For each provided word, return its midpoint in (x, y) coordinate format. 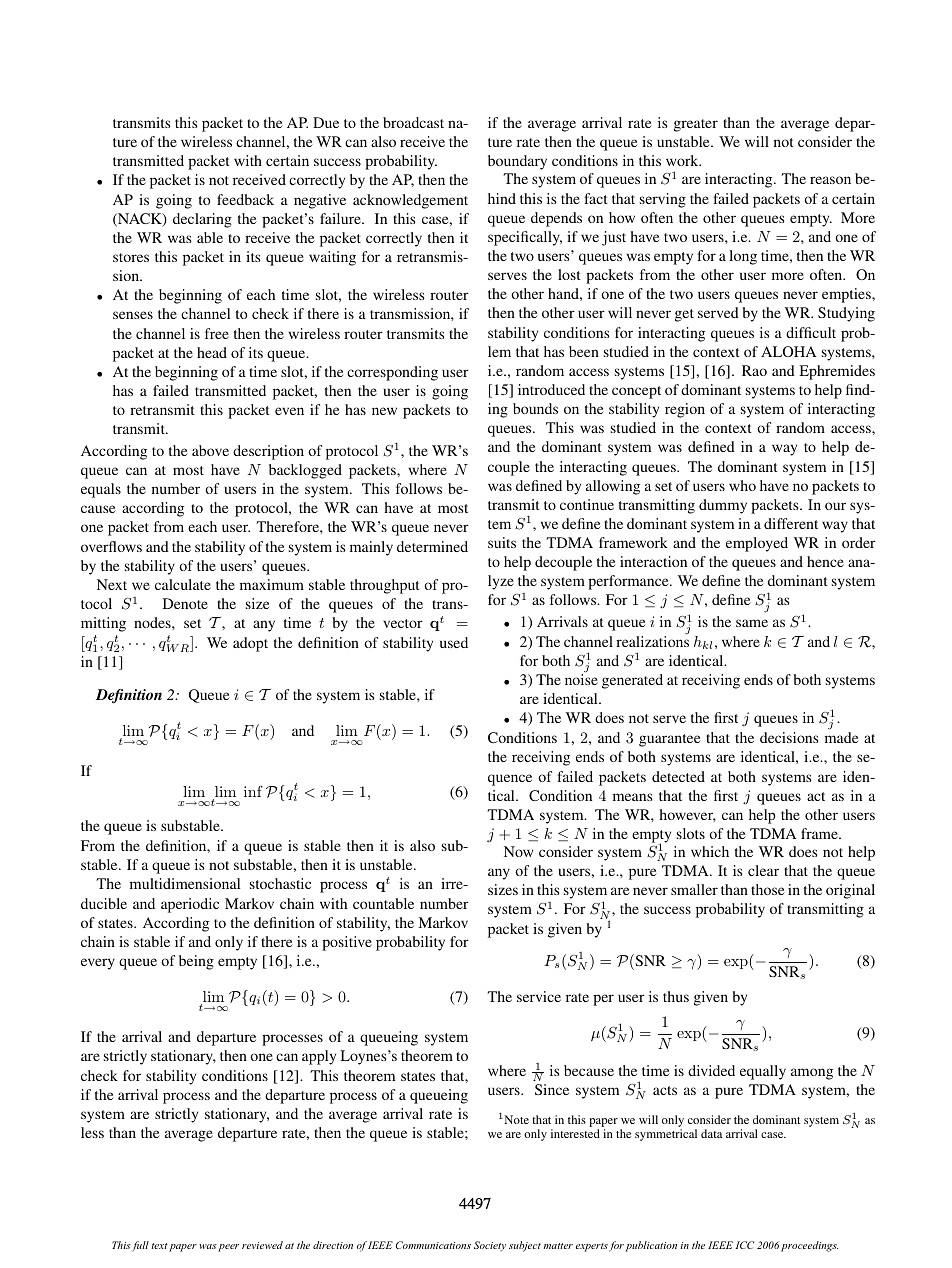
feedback (245, 199)
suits (502, 542)
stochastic (280, 883)
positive (347, 943)
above (210, 450)
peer (228, 1248)
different (791, 523)
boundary (517, 162)
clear (763, 870)
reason (830, 180)
